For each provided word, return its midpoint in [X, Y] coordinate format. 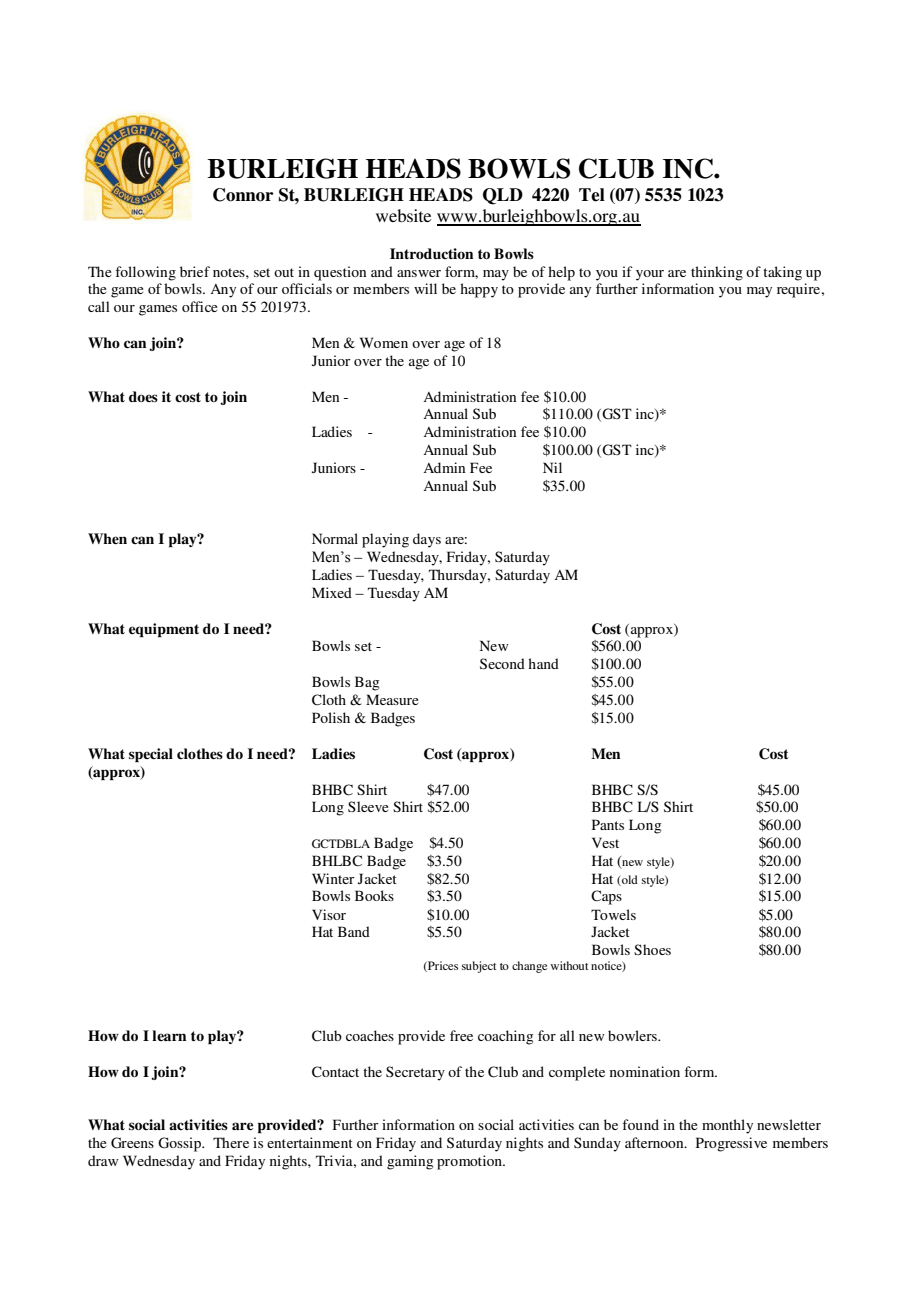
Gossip [180, 1144]
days [427, 540]
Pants [608, 824]
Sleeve [368, 806]
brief [195, 271]
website [403, 215]
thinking [717, 273]
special [151, 755]
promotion [470, 1162]
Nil [552, 467]
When [107, 538]
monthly [727, 1126]
